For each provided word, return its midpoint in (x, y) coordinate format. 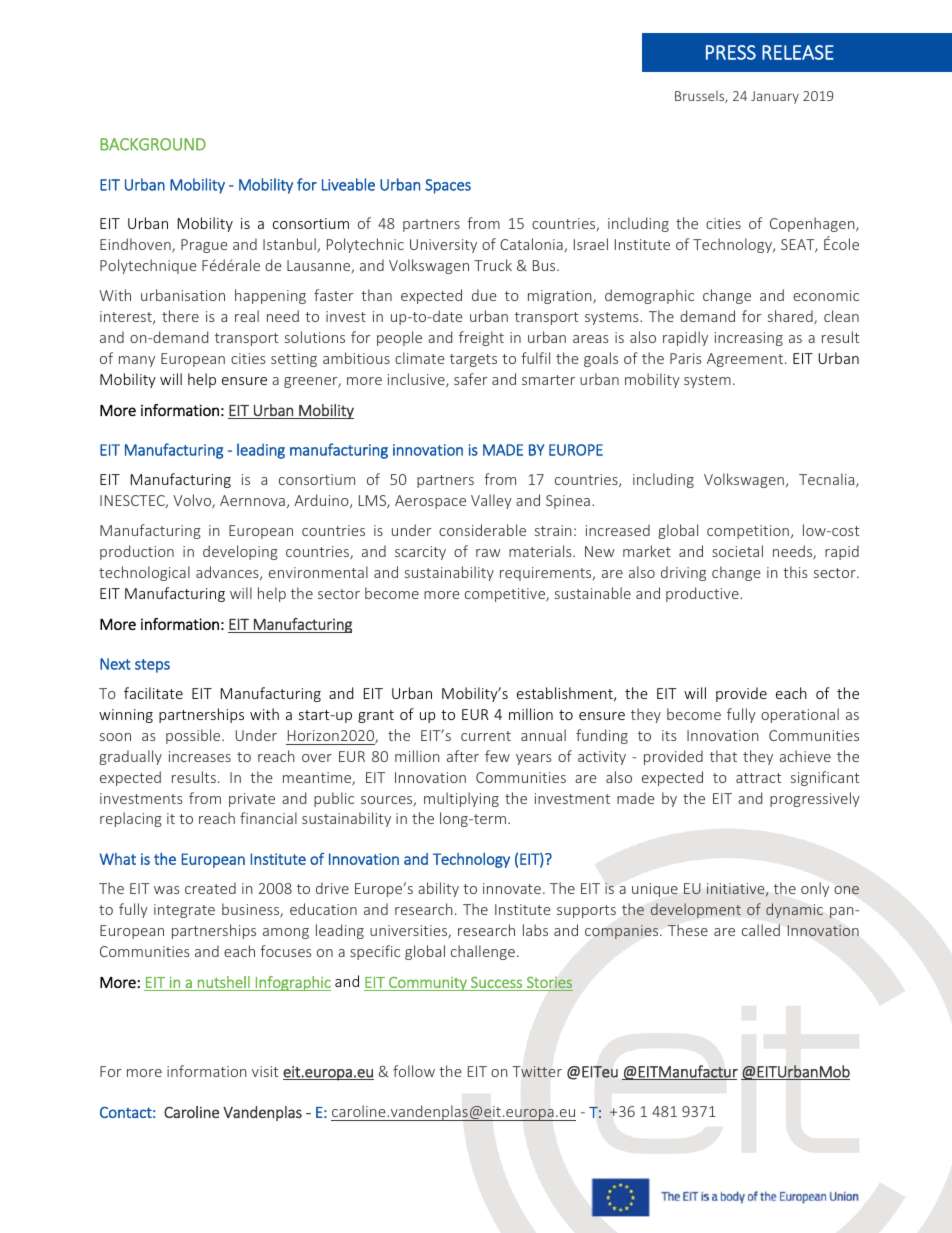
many (137, 361)
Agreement (746, 360)
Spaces (448, 186)
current (486, 736)
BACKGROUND (153, 144)
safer (471, 379)
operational (800, 715)
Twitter (537, 1071)
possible (194, 736)
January (775, 97)
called (761, 930)
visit (265, 1071)
